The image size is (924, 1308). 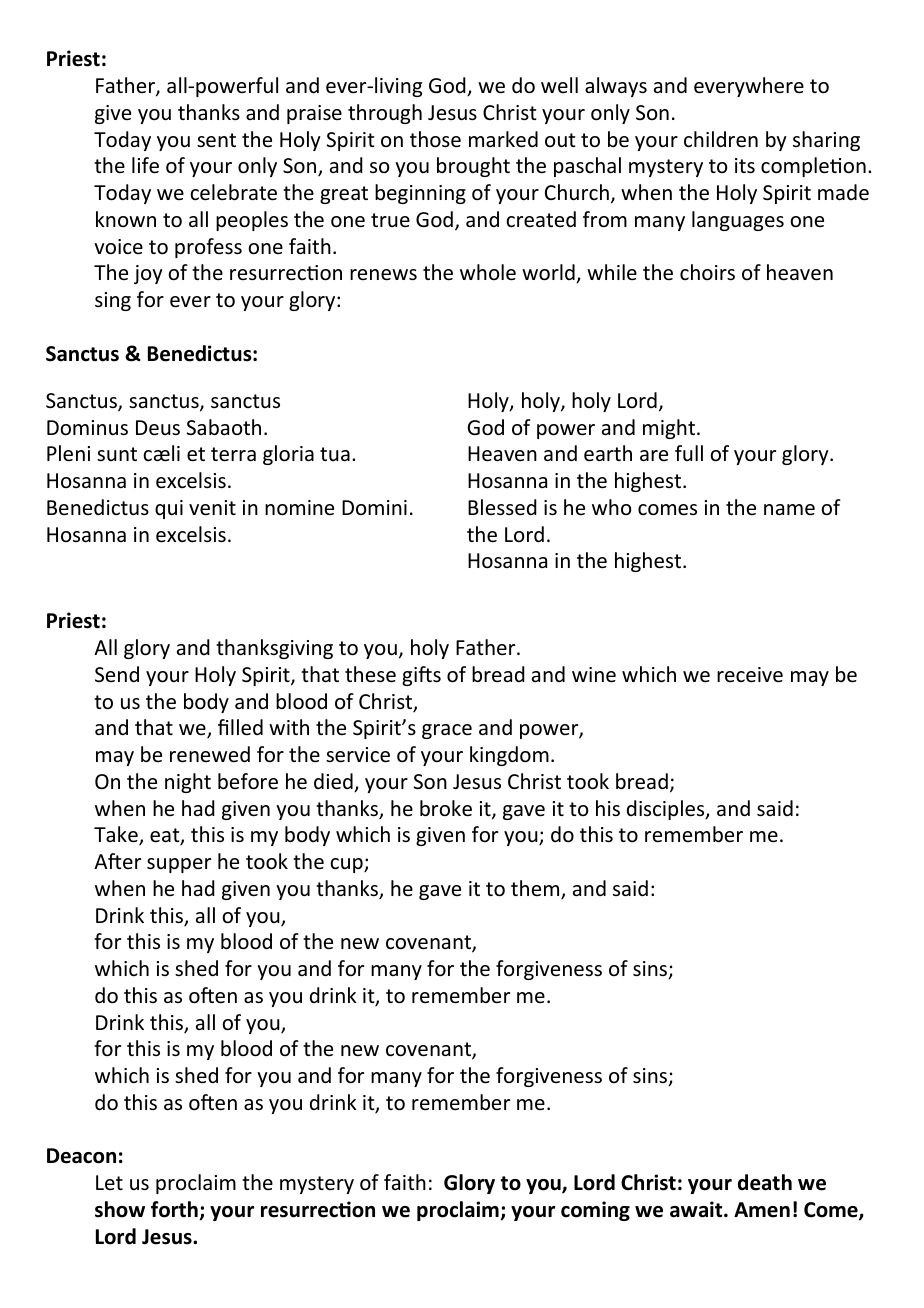 I want to click on coming, so click(x=595, y=1211).
